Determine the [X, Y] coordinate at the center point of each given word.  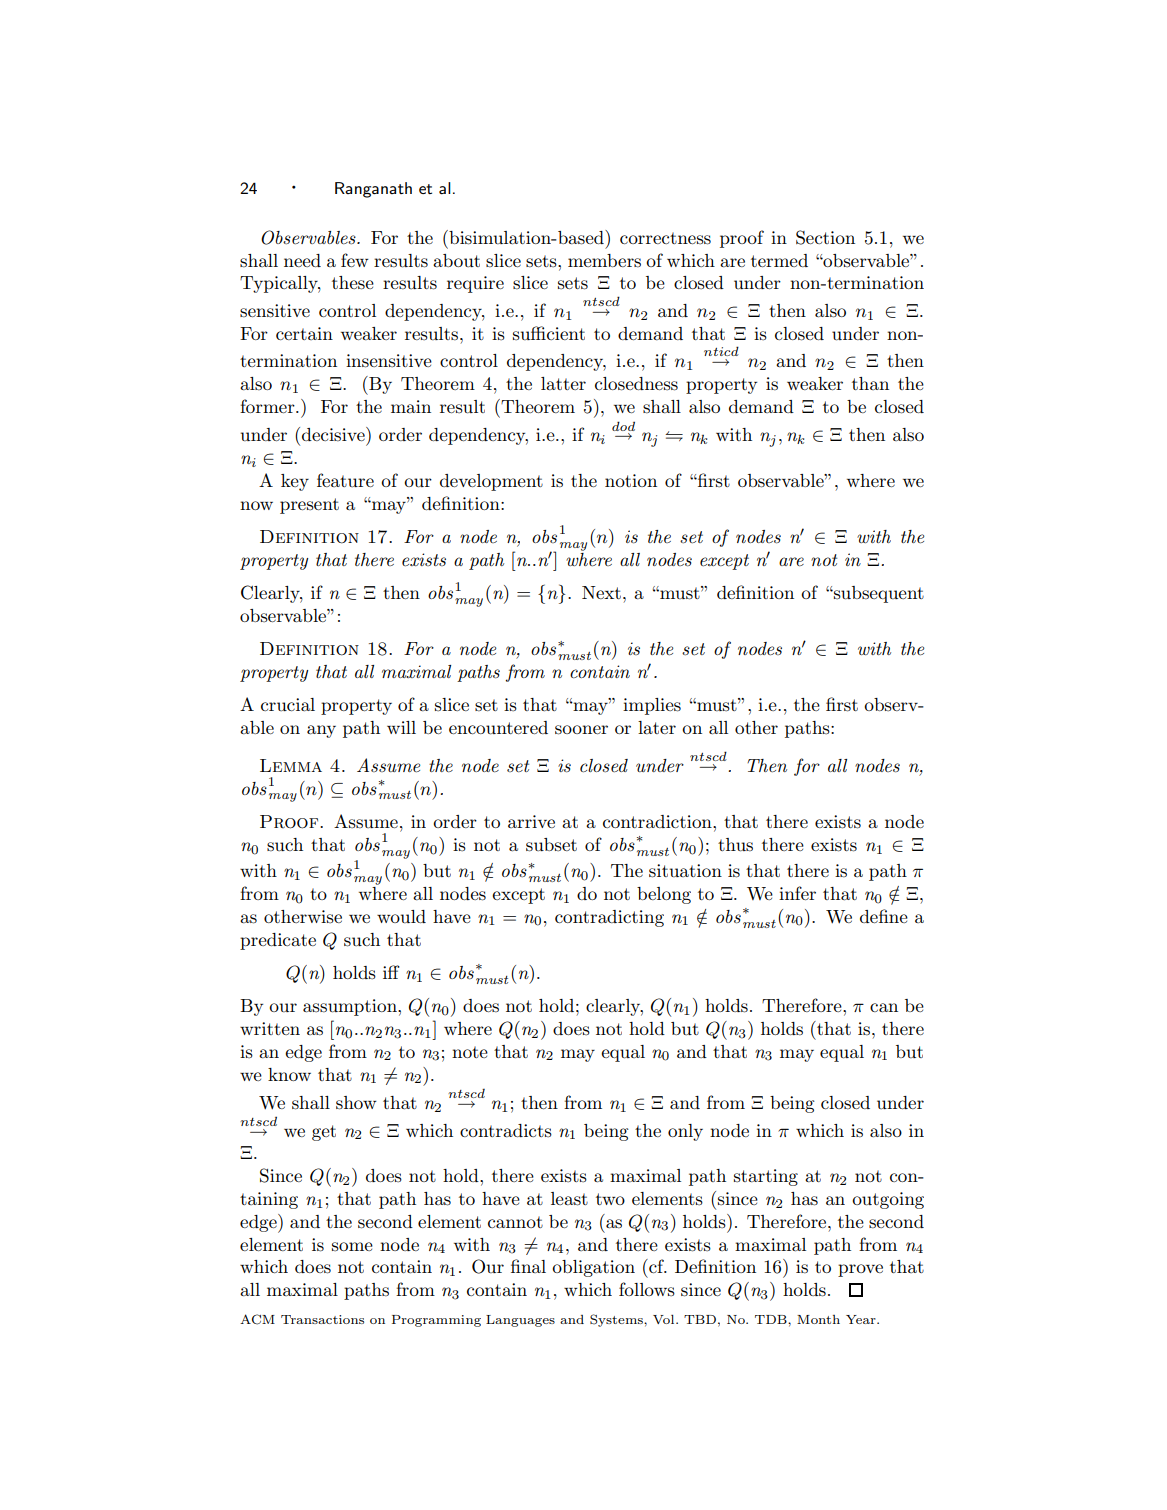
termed [779, 260]
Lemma [291, 765]
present [309, 506]
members [604, 261]
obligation [593, 1268]
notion [631, 480]
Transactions [322, 1319]
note [470, 1052]
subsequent [878, 594]
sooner [581, 730]
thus [735, 845]
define [884, 916]
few [355, 260]
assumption [351, 1007]
